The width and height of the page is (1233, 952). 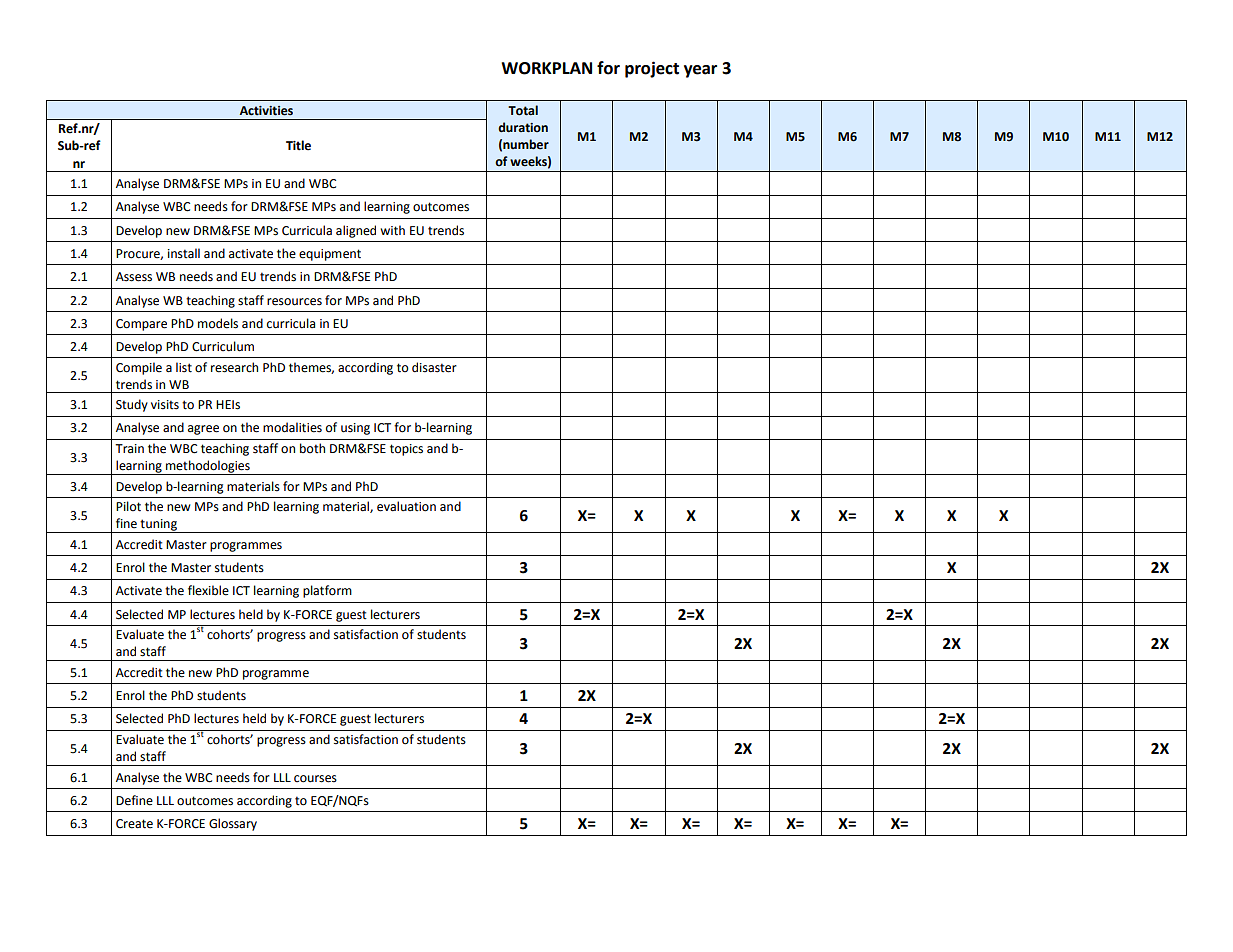 I want to click on courses, so click(x=315, y=779).
